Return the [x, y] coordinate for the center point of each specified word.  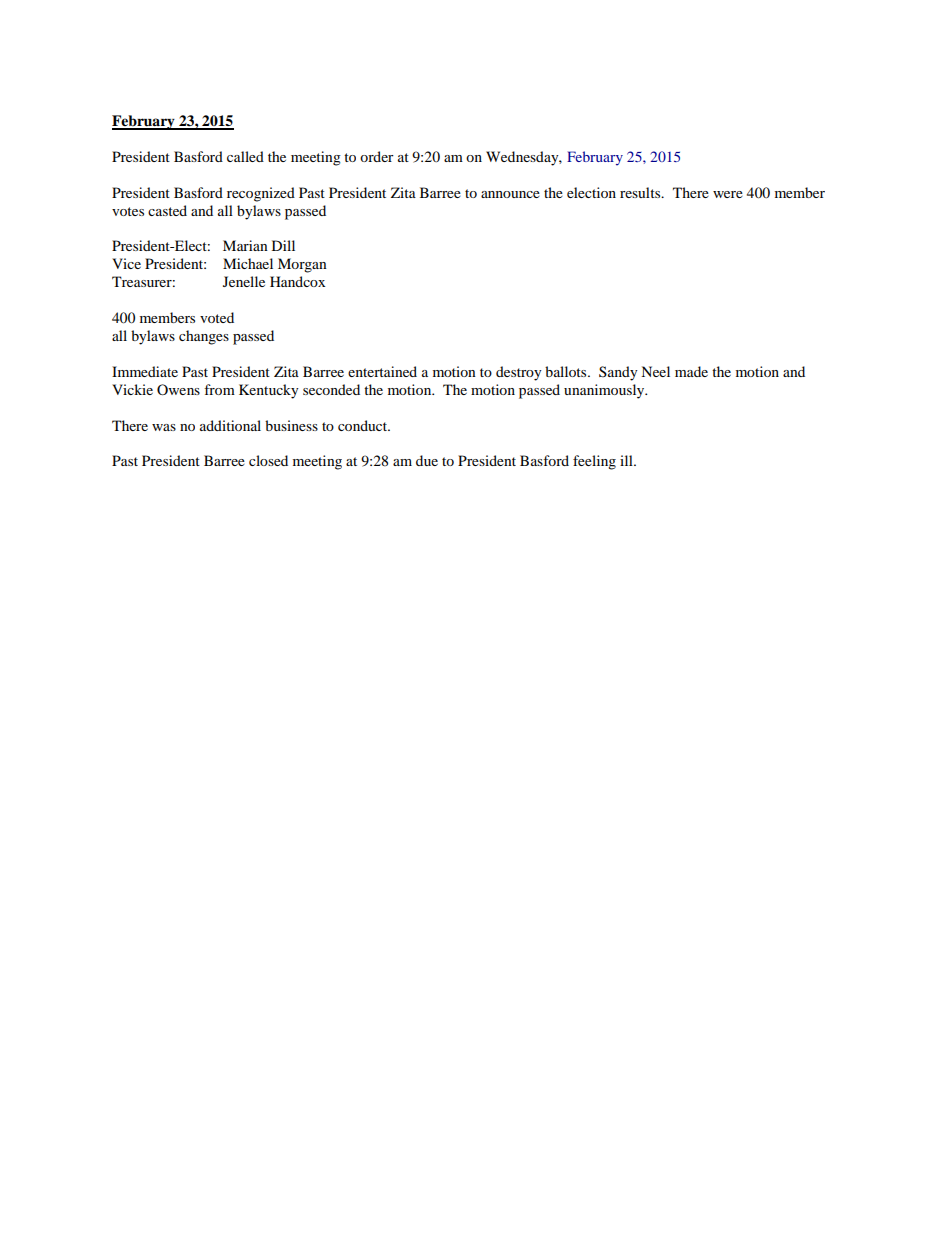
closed [268, 460]
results [641, 192]
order [377, 156]
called [245, 156]
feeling [594, 462]
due [427, 460]
